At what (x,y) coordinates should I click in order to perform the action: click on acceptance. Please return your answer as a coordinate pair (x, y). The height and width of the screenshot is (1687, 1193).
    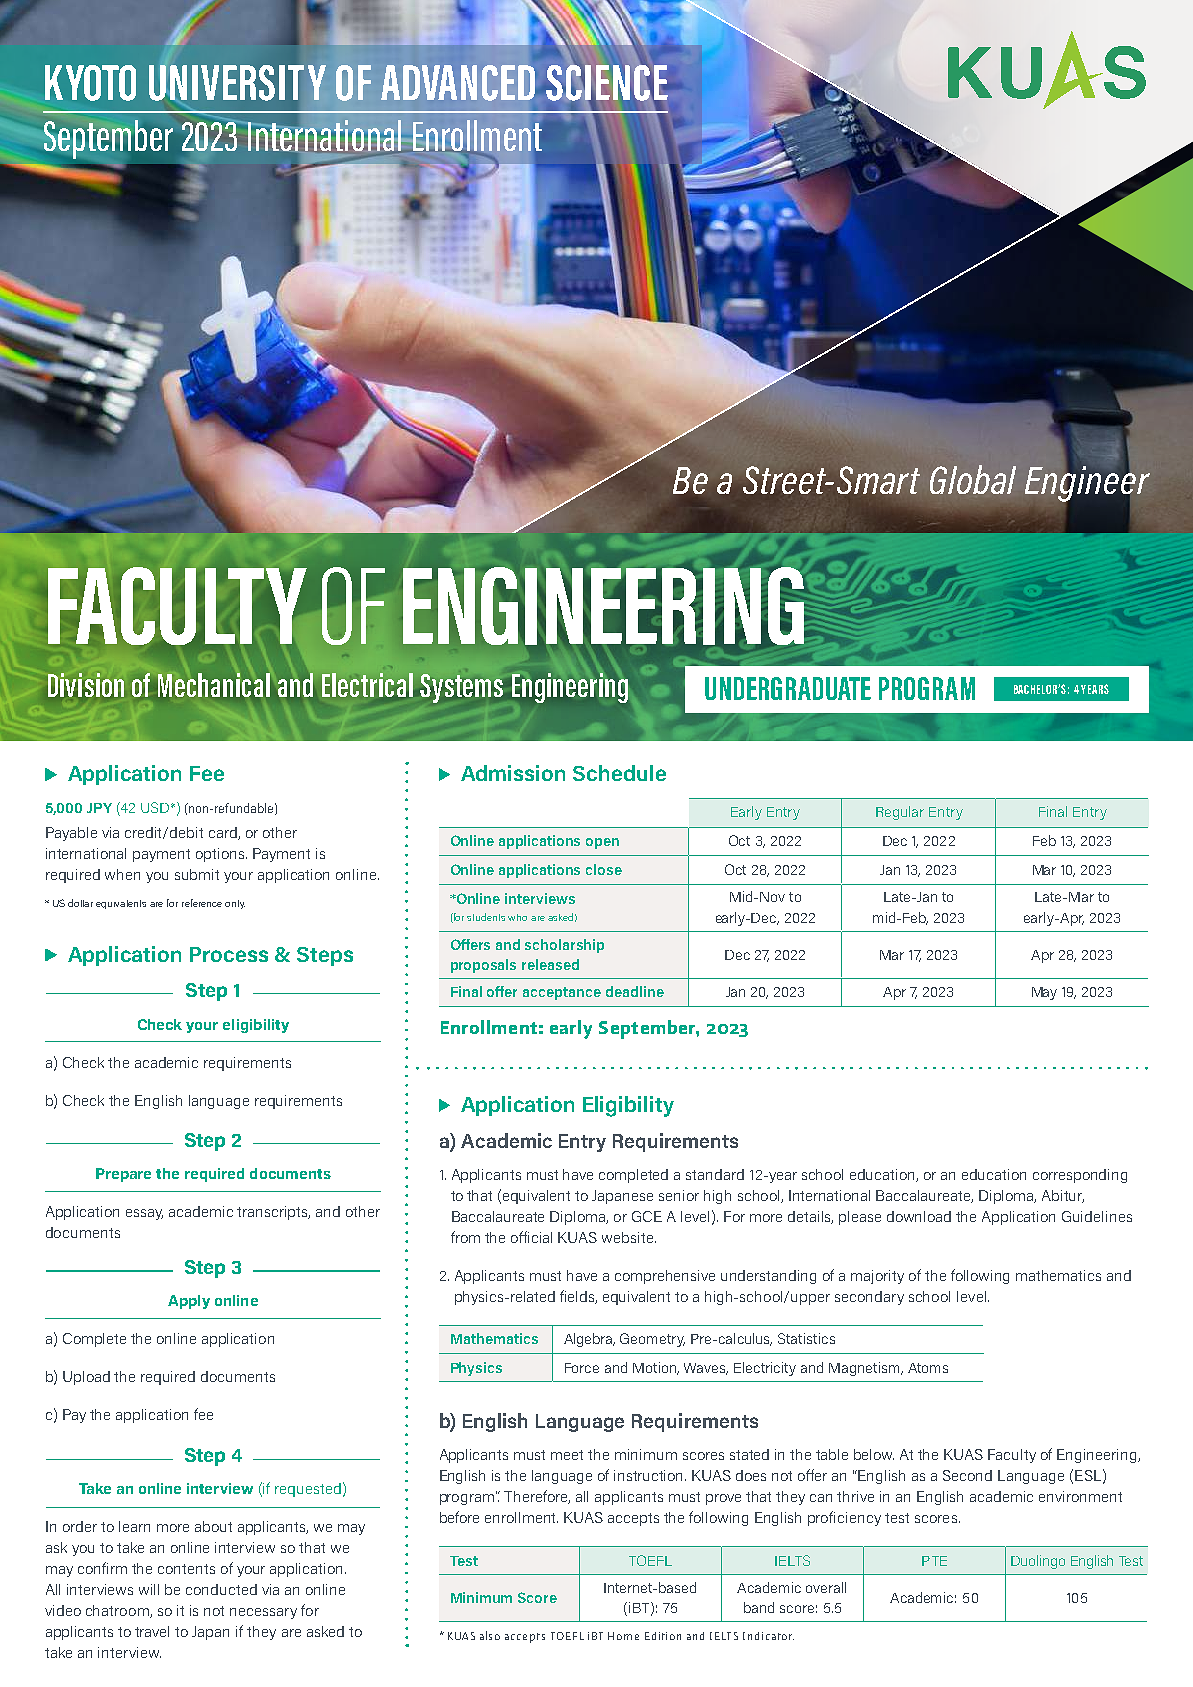
    Looking at the image, I should click on (562, 993).
